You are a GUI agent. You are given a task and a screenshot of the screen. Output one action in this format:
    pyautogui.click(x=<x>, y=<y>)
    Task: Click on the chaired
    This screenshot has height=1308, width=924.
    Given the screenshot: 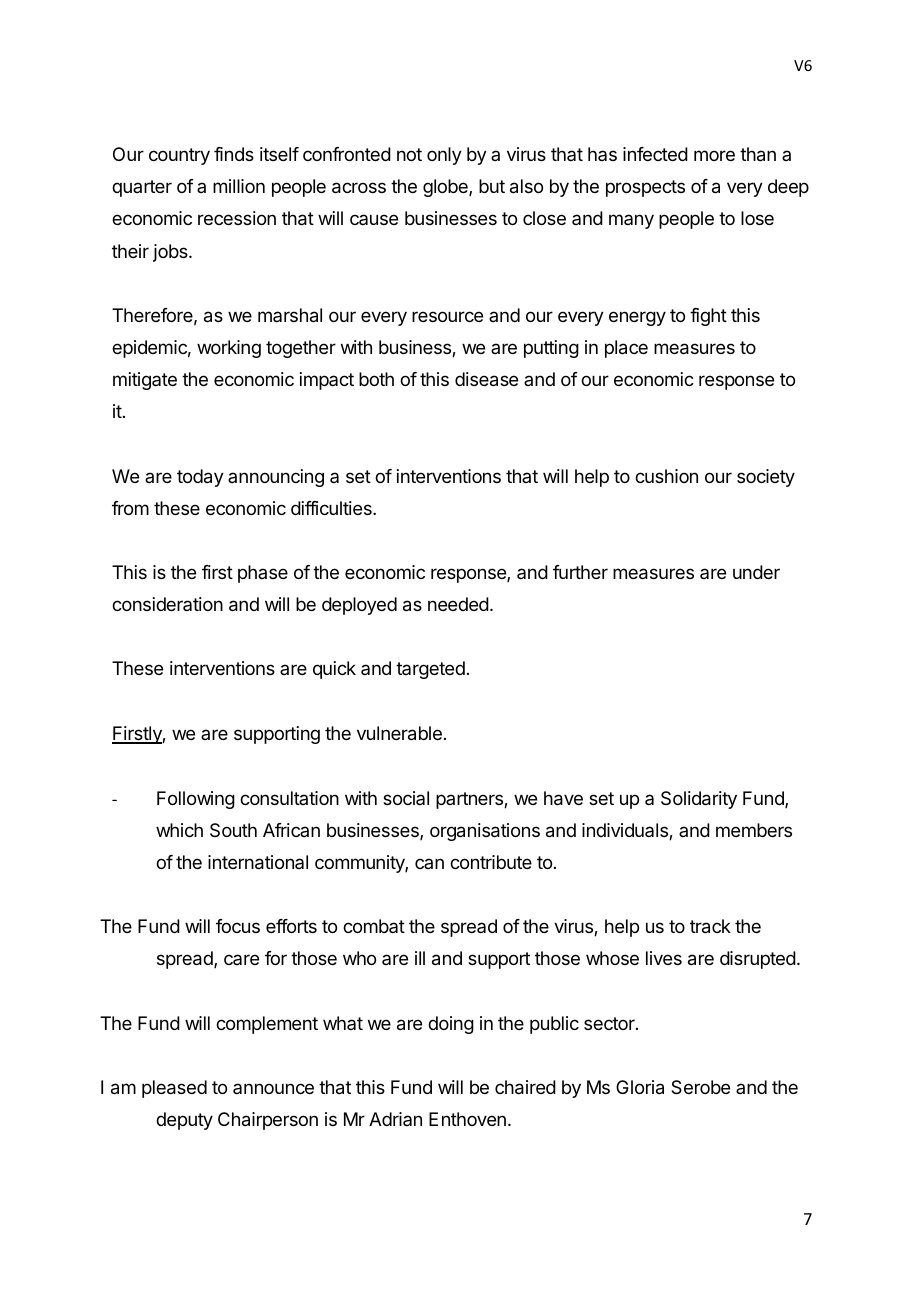 What is the action you would take?
    pyautogui.click(x=525, y=1087)
